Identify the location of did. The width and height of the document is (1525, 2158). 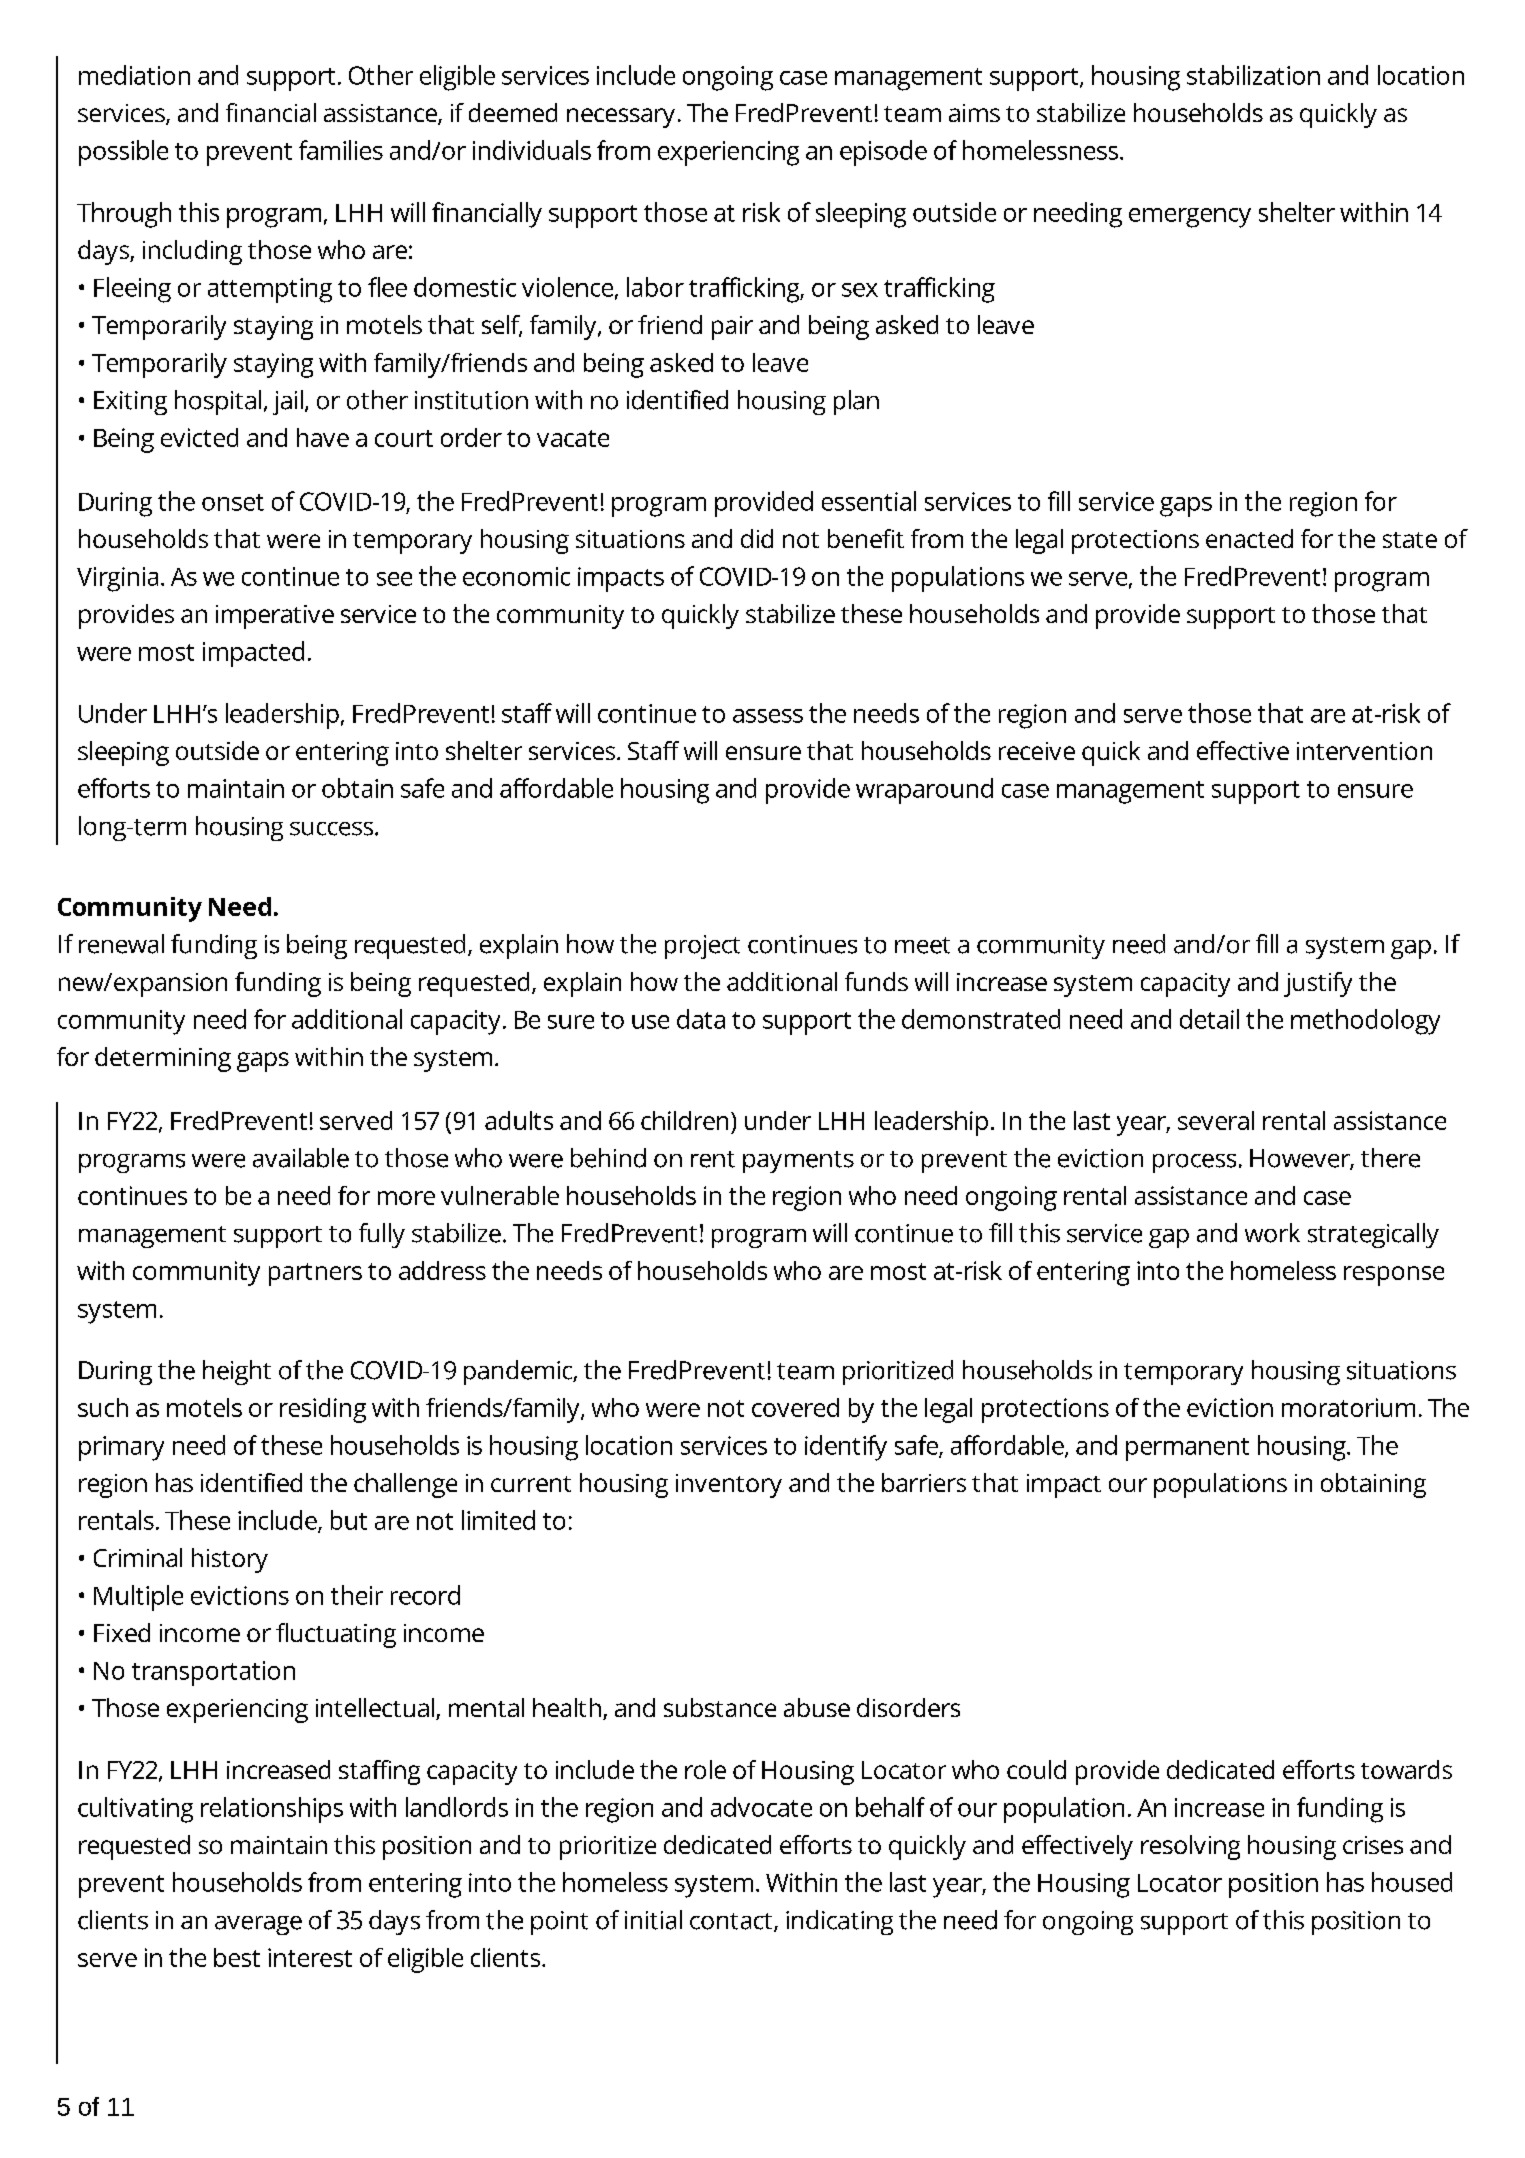
(757, 538).
